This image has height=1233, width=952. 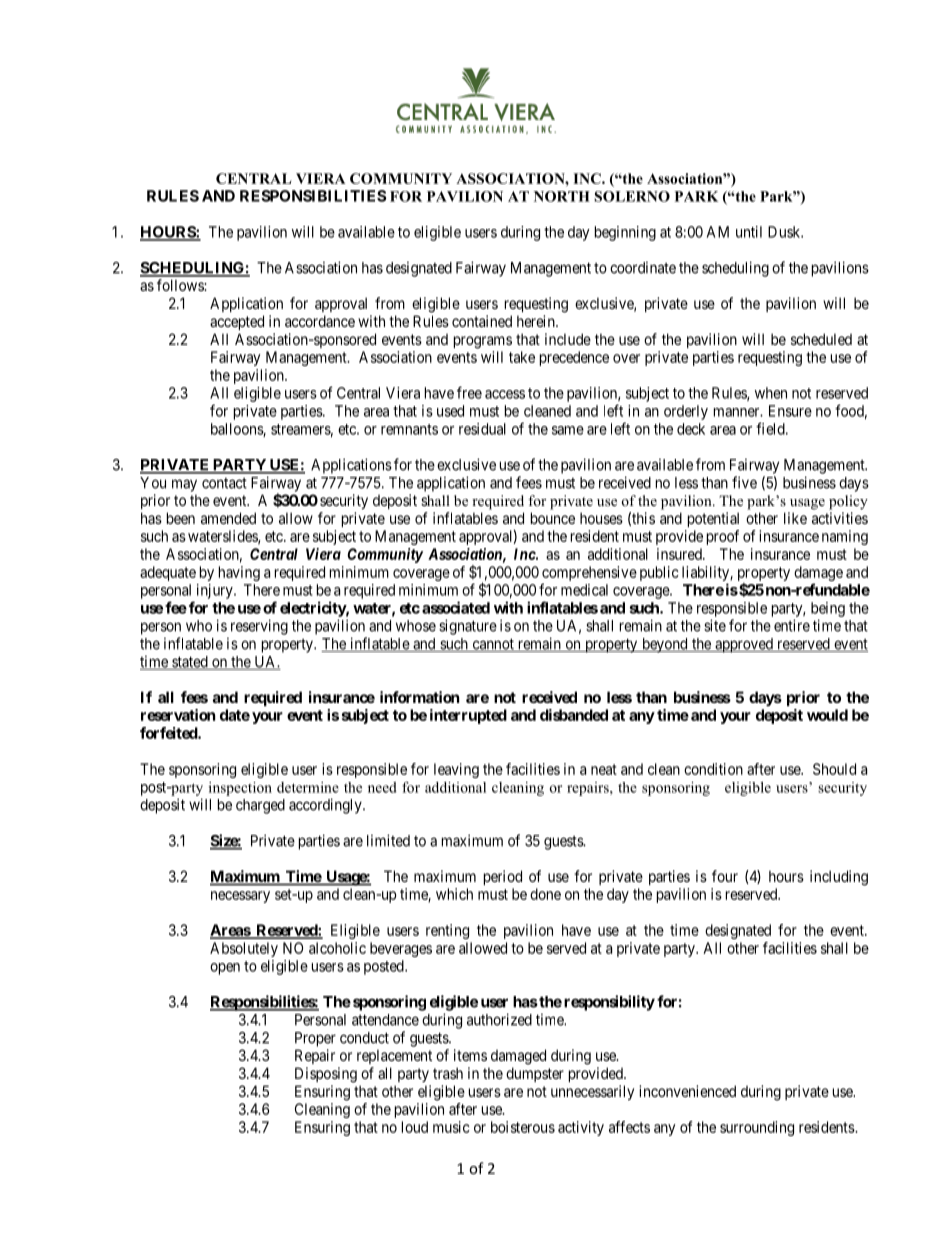 I want to click on NORTH, so click(x=562, y=196).
